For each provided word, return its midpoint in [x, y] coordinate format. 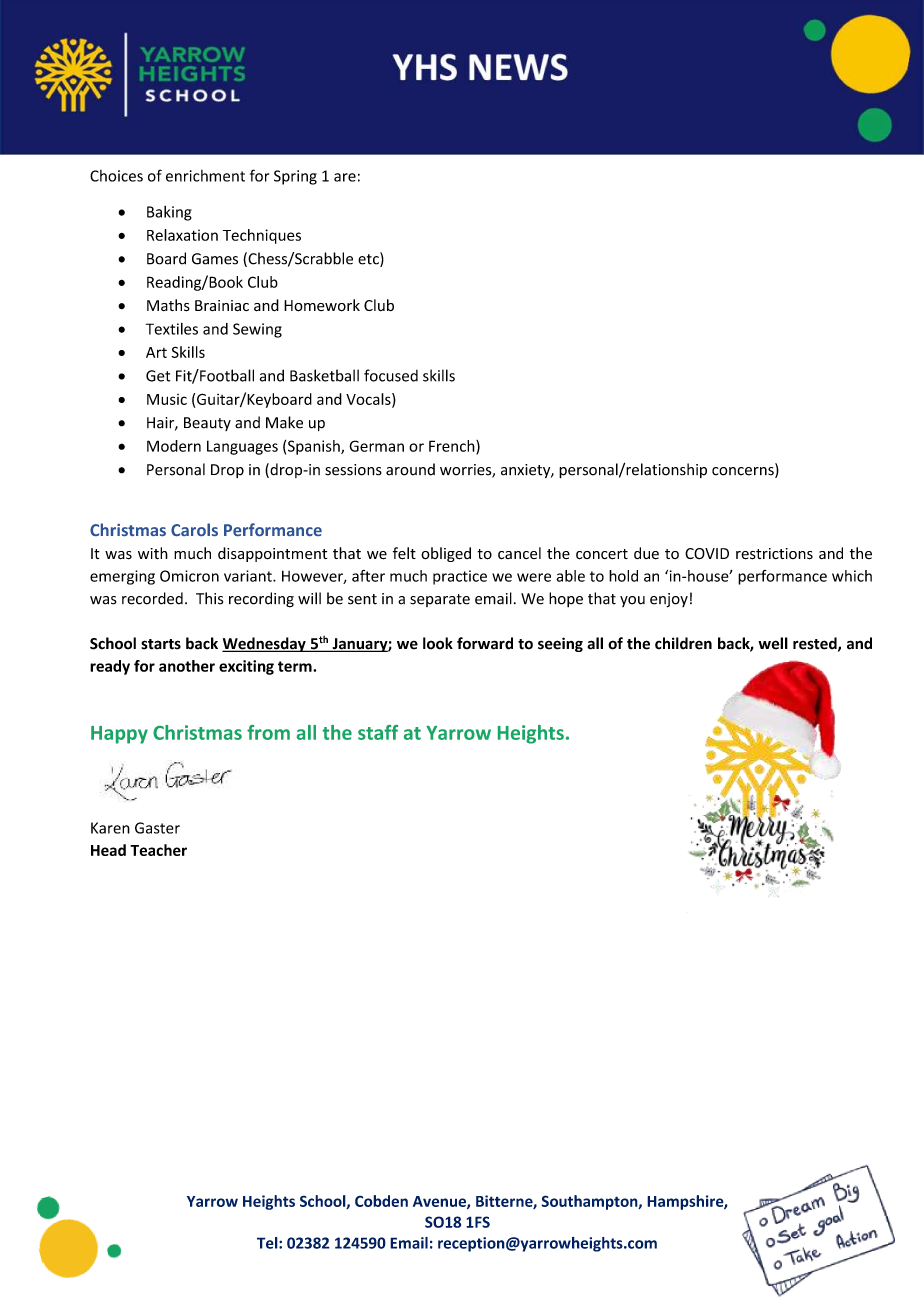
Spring [295, 177]
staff [378, 732]
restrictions [774, 554]
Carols [194, 529]
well [773, 643]
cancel [519, 553]
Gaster [157, 828]
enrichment [205, 176]
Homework [322, 305]
